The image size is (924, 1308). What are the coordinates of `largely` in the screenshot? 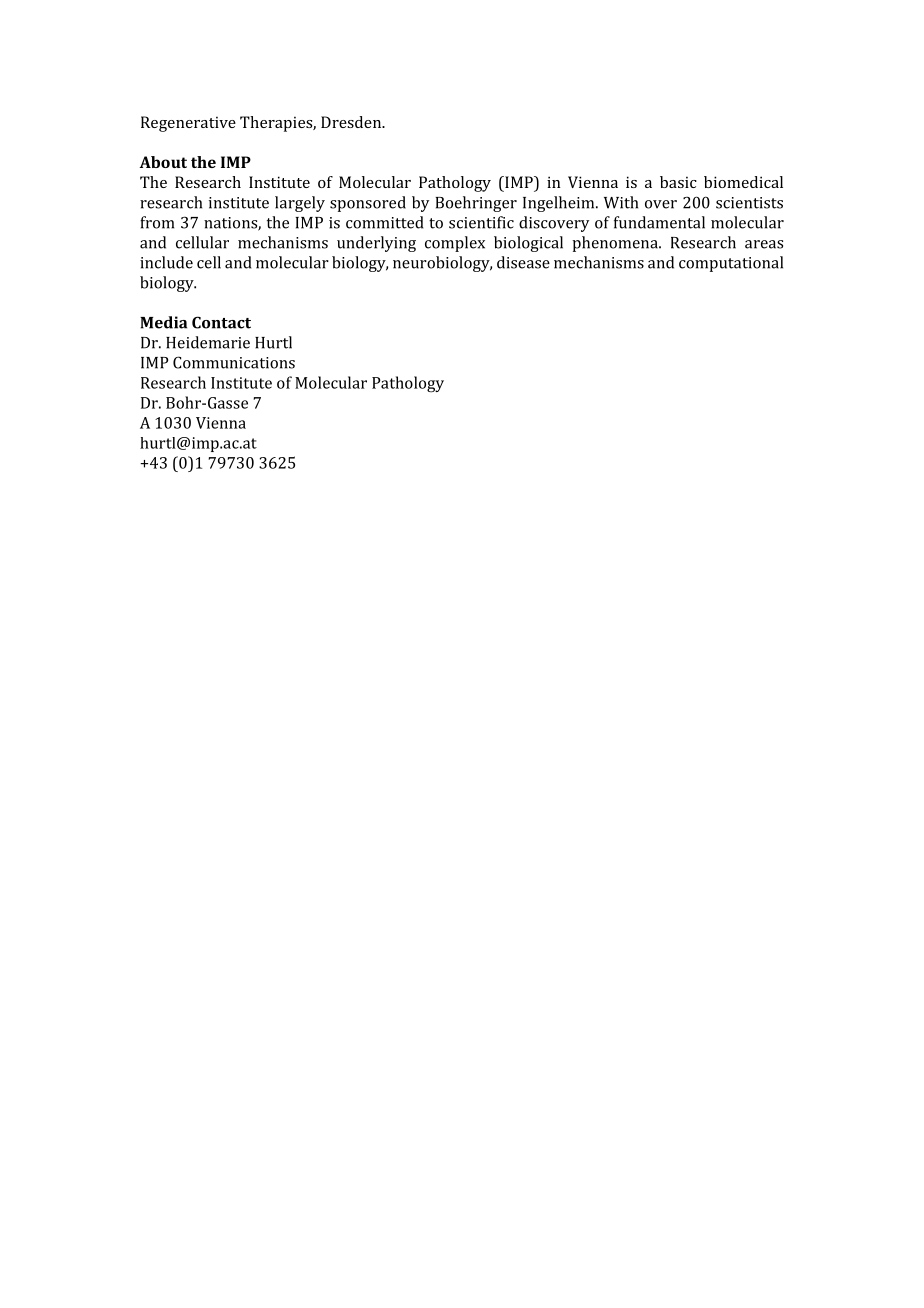 It's located at (300, 204).
